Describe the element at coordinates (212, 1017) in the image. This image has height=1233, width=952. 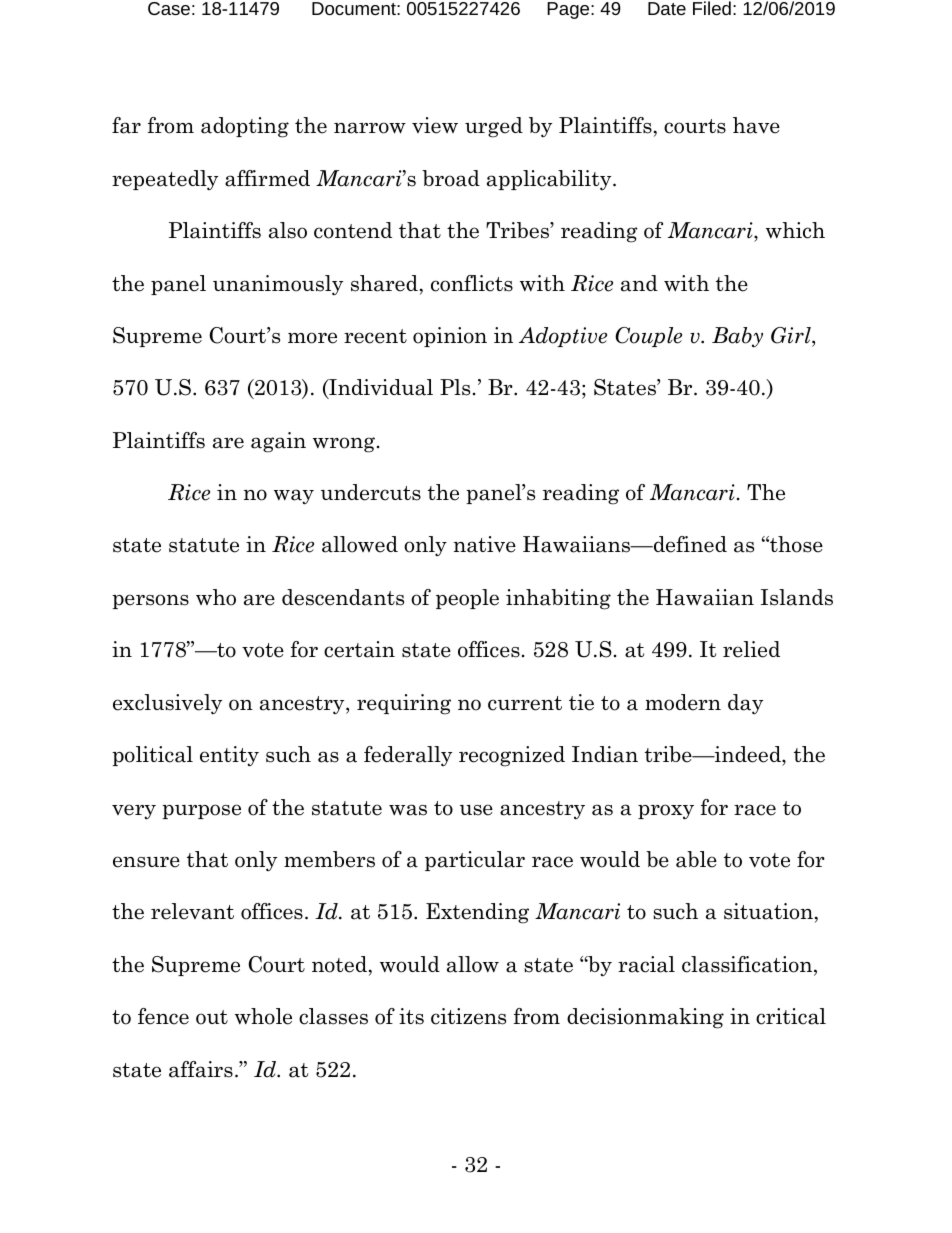
I see `out` at that location.
